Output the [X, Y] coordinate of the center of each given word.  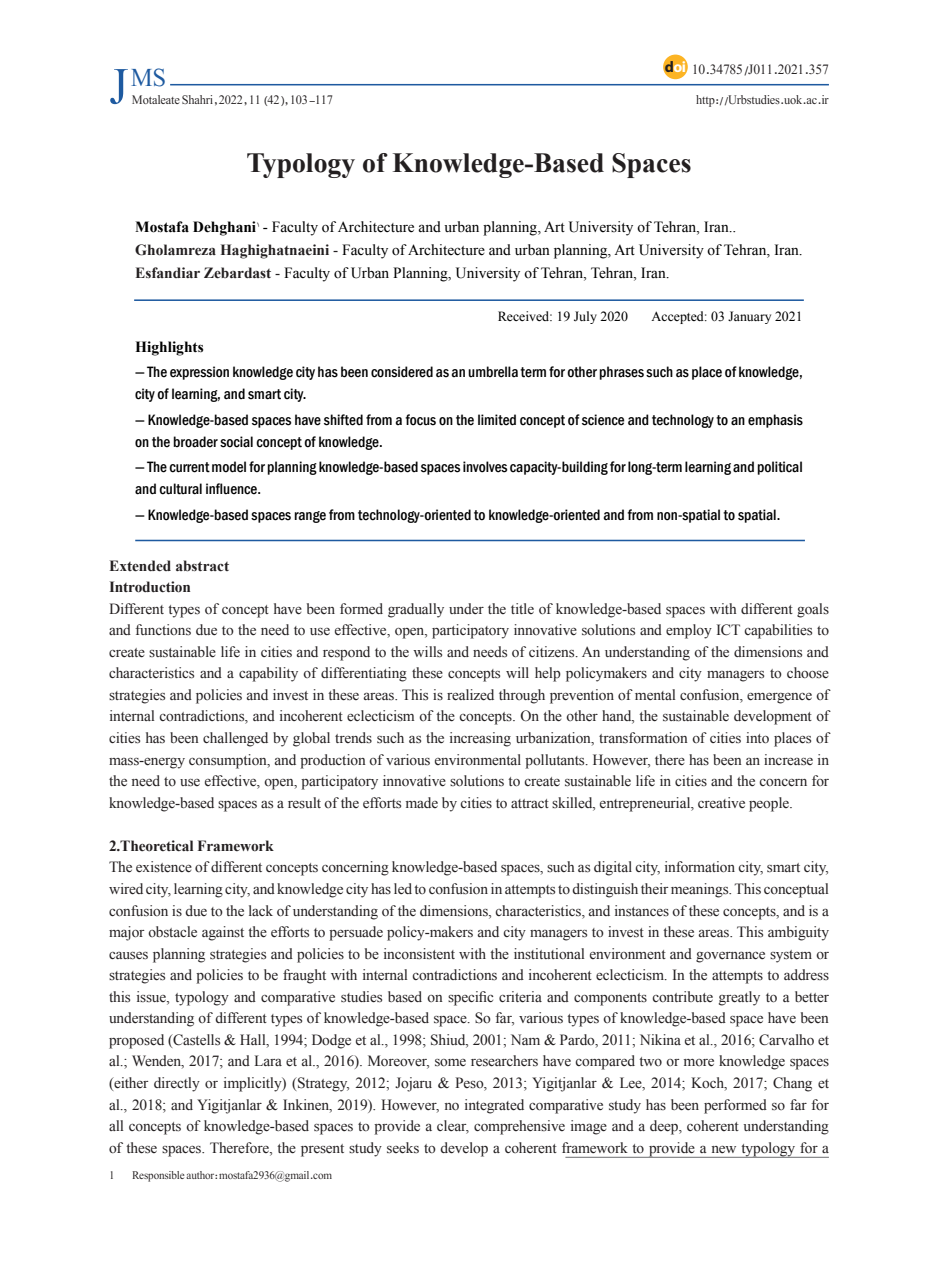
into [757, 738]
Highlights [169, 348]
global [311, 739]
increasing [480, 739]
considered [402, 372]
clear [453, 1127]
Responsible [158, 1176]
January [749, 317]
